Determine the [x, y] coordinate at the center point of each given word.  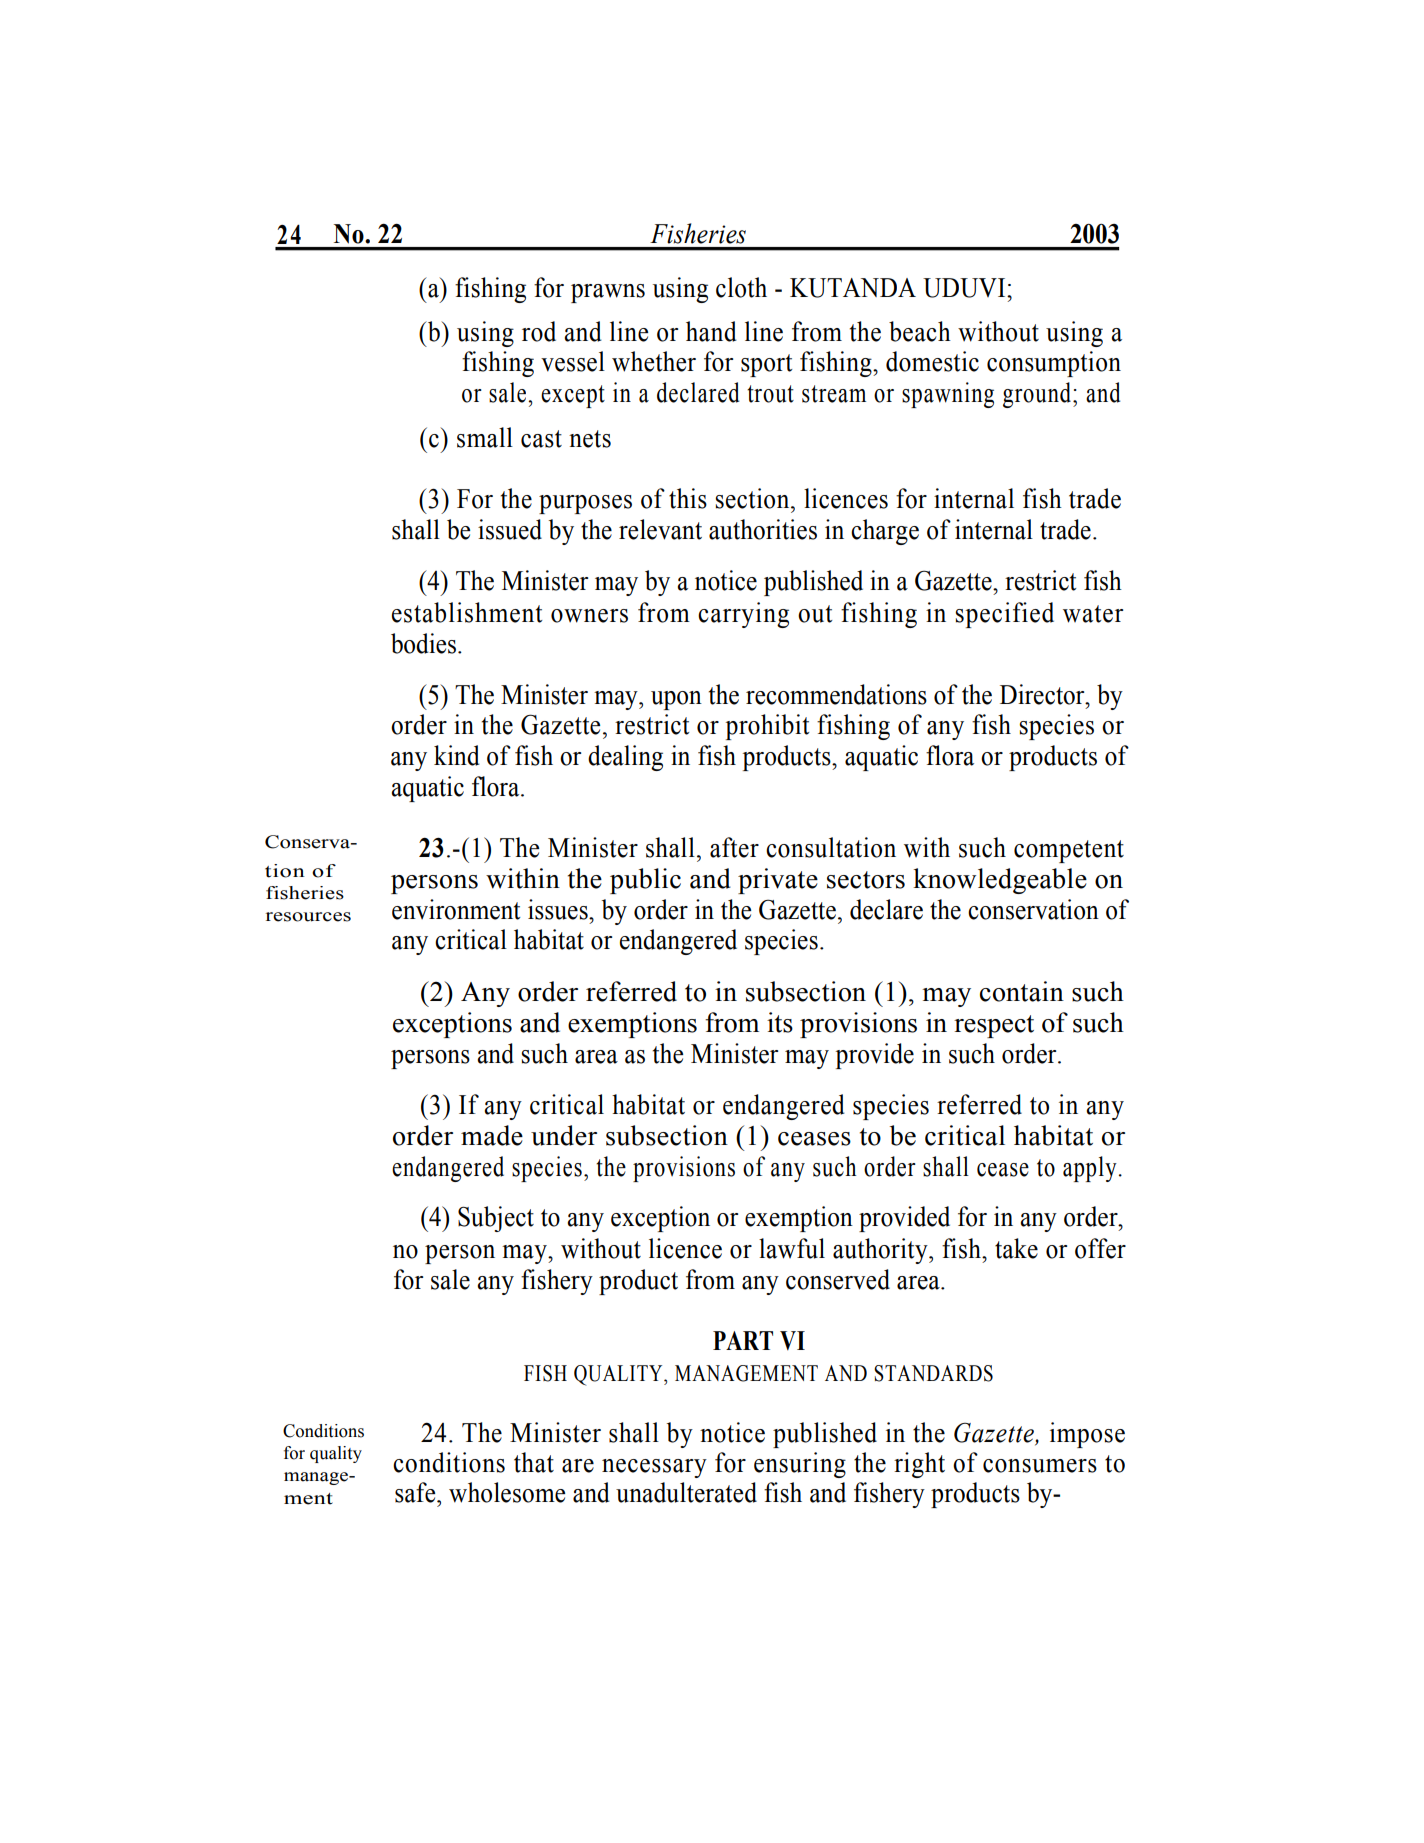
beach [920, 331]
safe [416, 1492]
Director [1043, 694]
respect [994, 1026]
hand [711, 331]
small [485, 437]
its [780, 1022]
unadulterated [686, 1492]
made [492, 1135]
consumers [1040, 1466]
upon [676, 700]
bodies [423, 643]
